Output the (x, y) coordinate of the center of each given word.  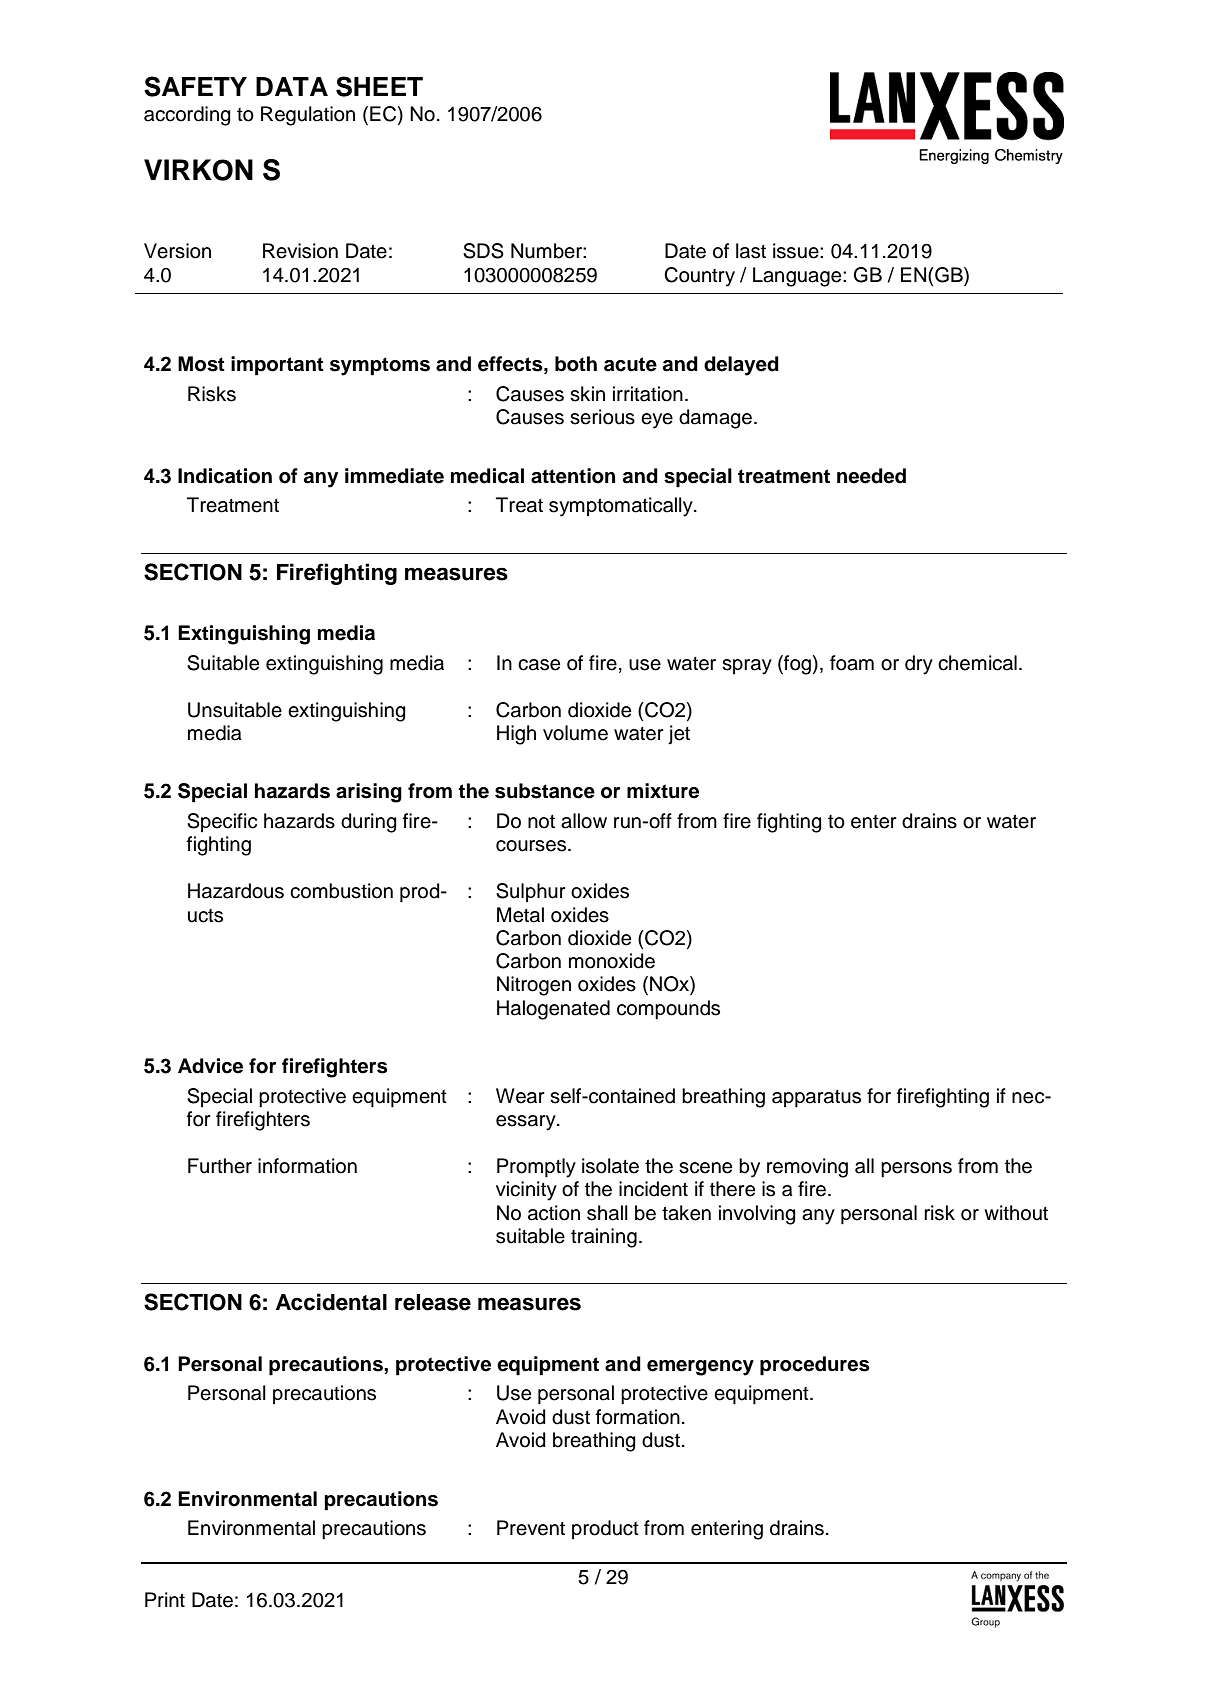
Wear (520, 1096)
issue (797, 251)
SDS (483, 251)
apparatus (816, 1099)
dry (919, 665)
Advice (210, 1066)
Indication (225, 476)
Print (165, 1599)
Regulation (308, 116)
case (539, 665)
